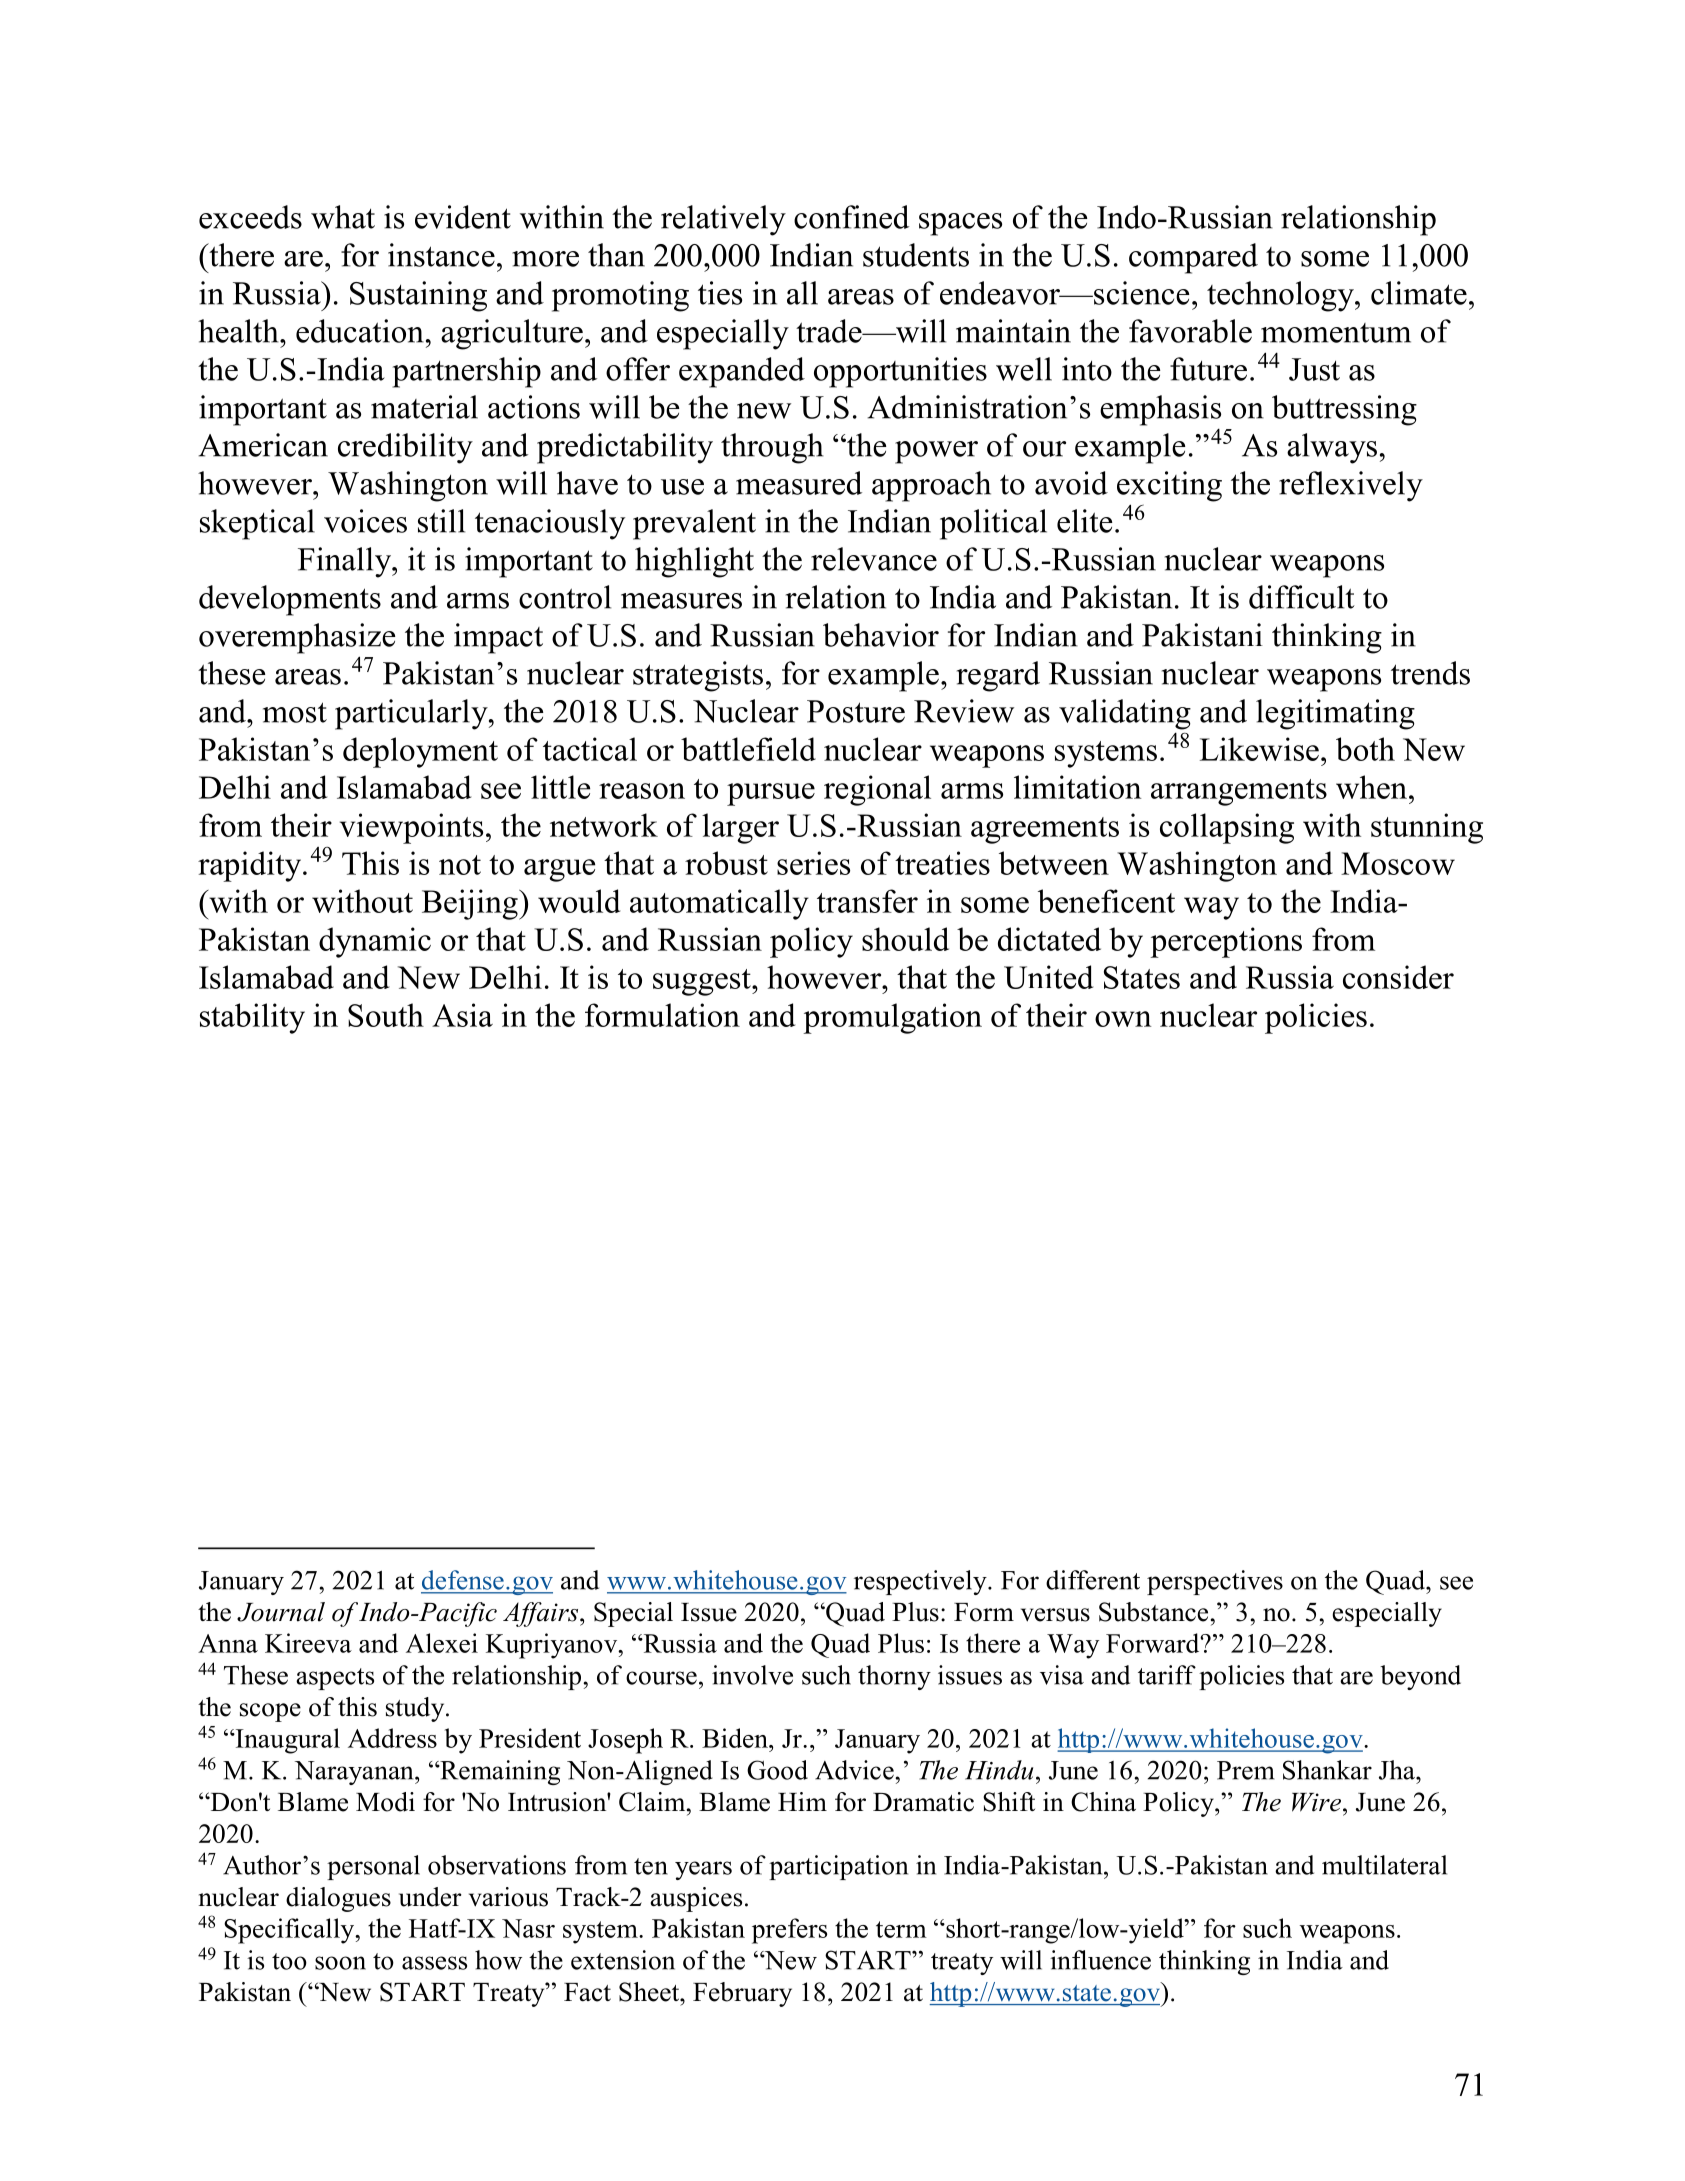  What do you see at coordinates (856, 711) in the screenshot?
I see `Posture` at bounding box center [856, 711].
